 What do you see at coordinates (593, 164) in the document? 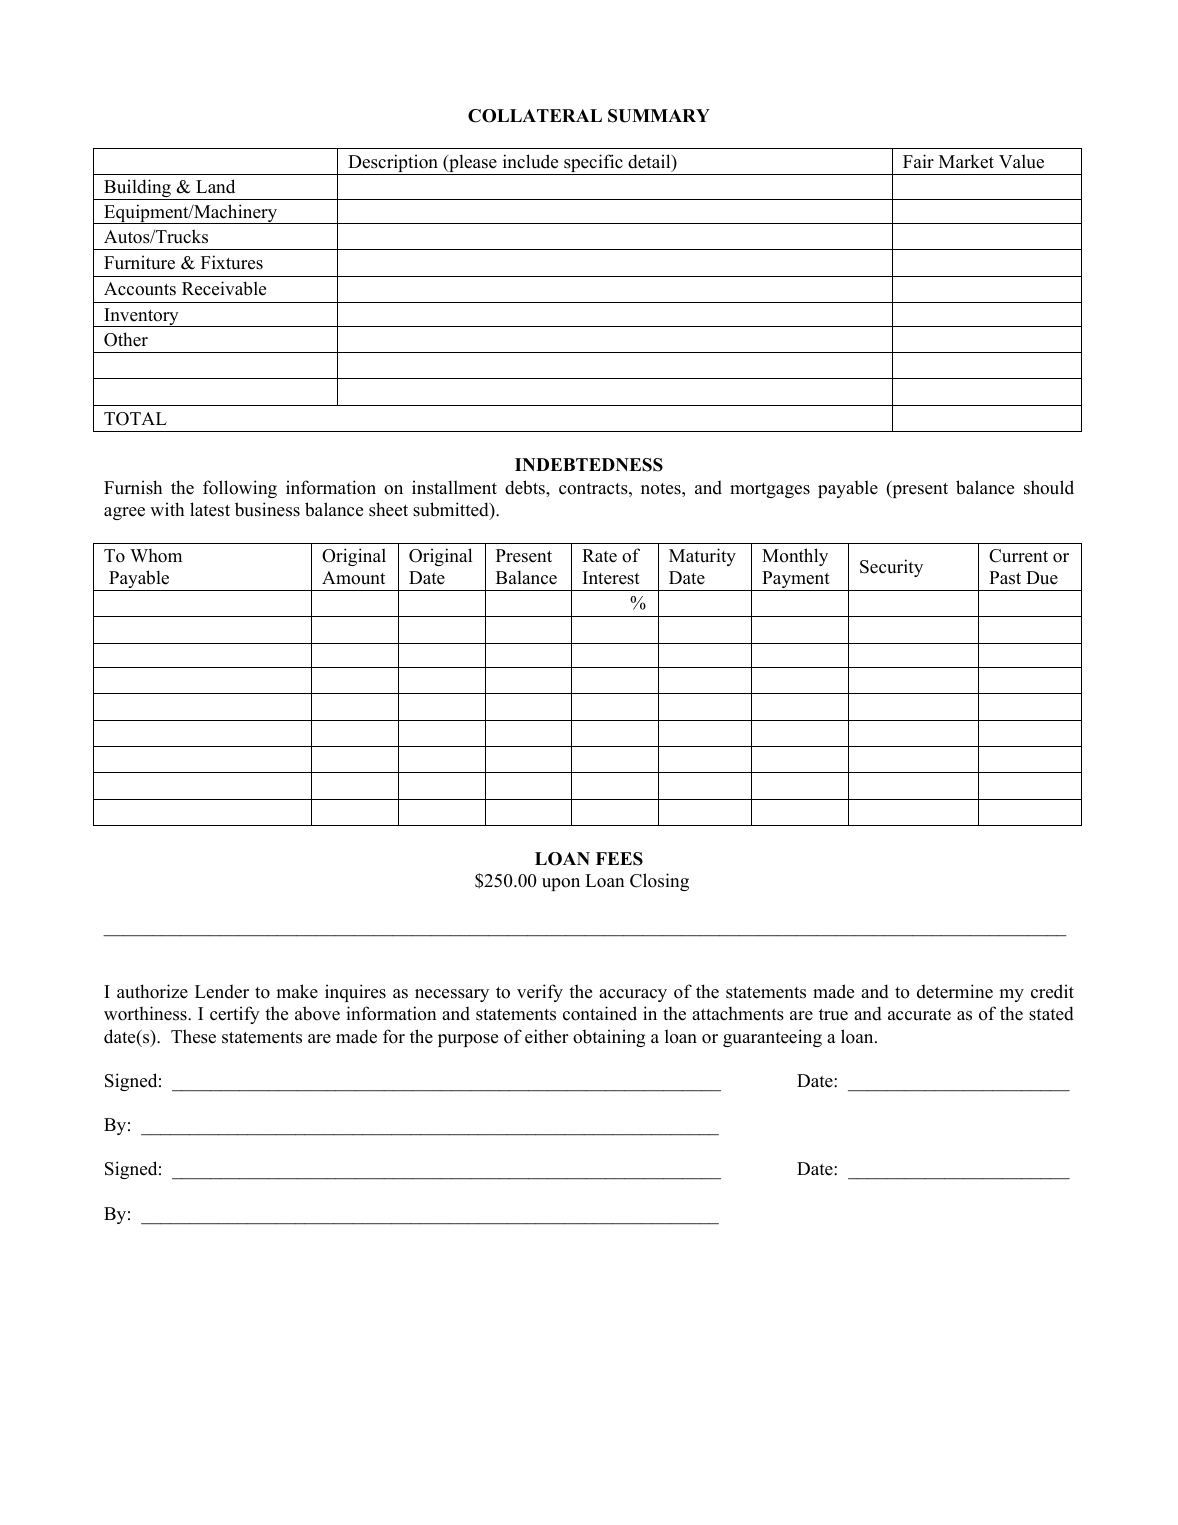
I see `specific` at bounding box center [593, 164].
